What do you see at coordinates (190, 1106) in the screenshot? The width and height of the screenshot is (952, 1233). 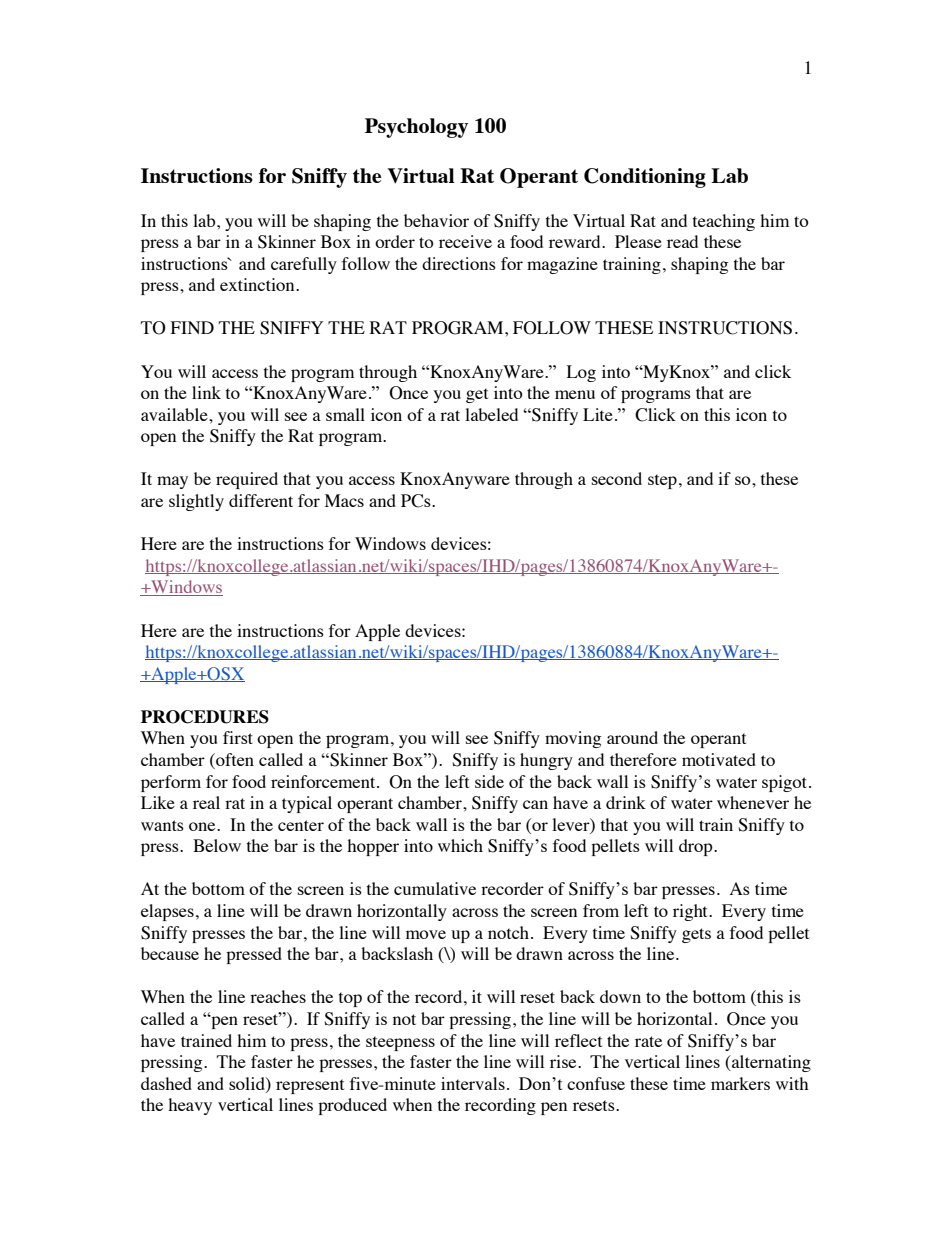 I see `heavy` at bounding box center [190, 1106].
